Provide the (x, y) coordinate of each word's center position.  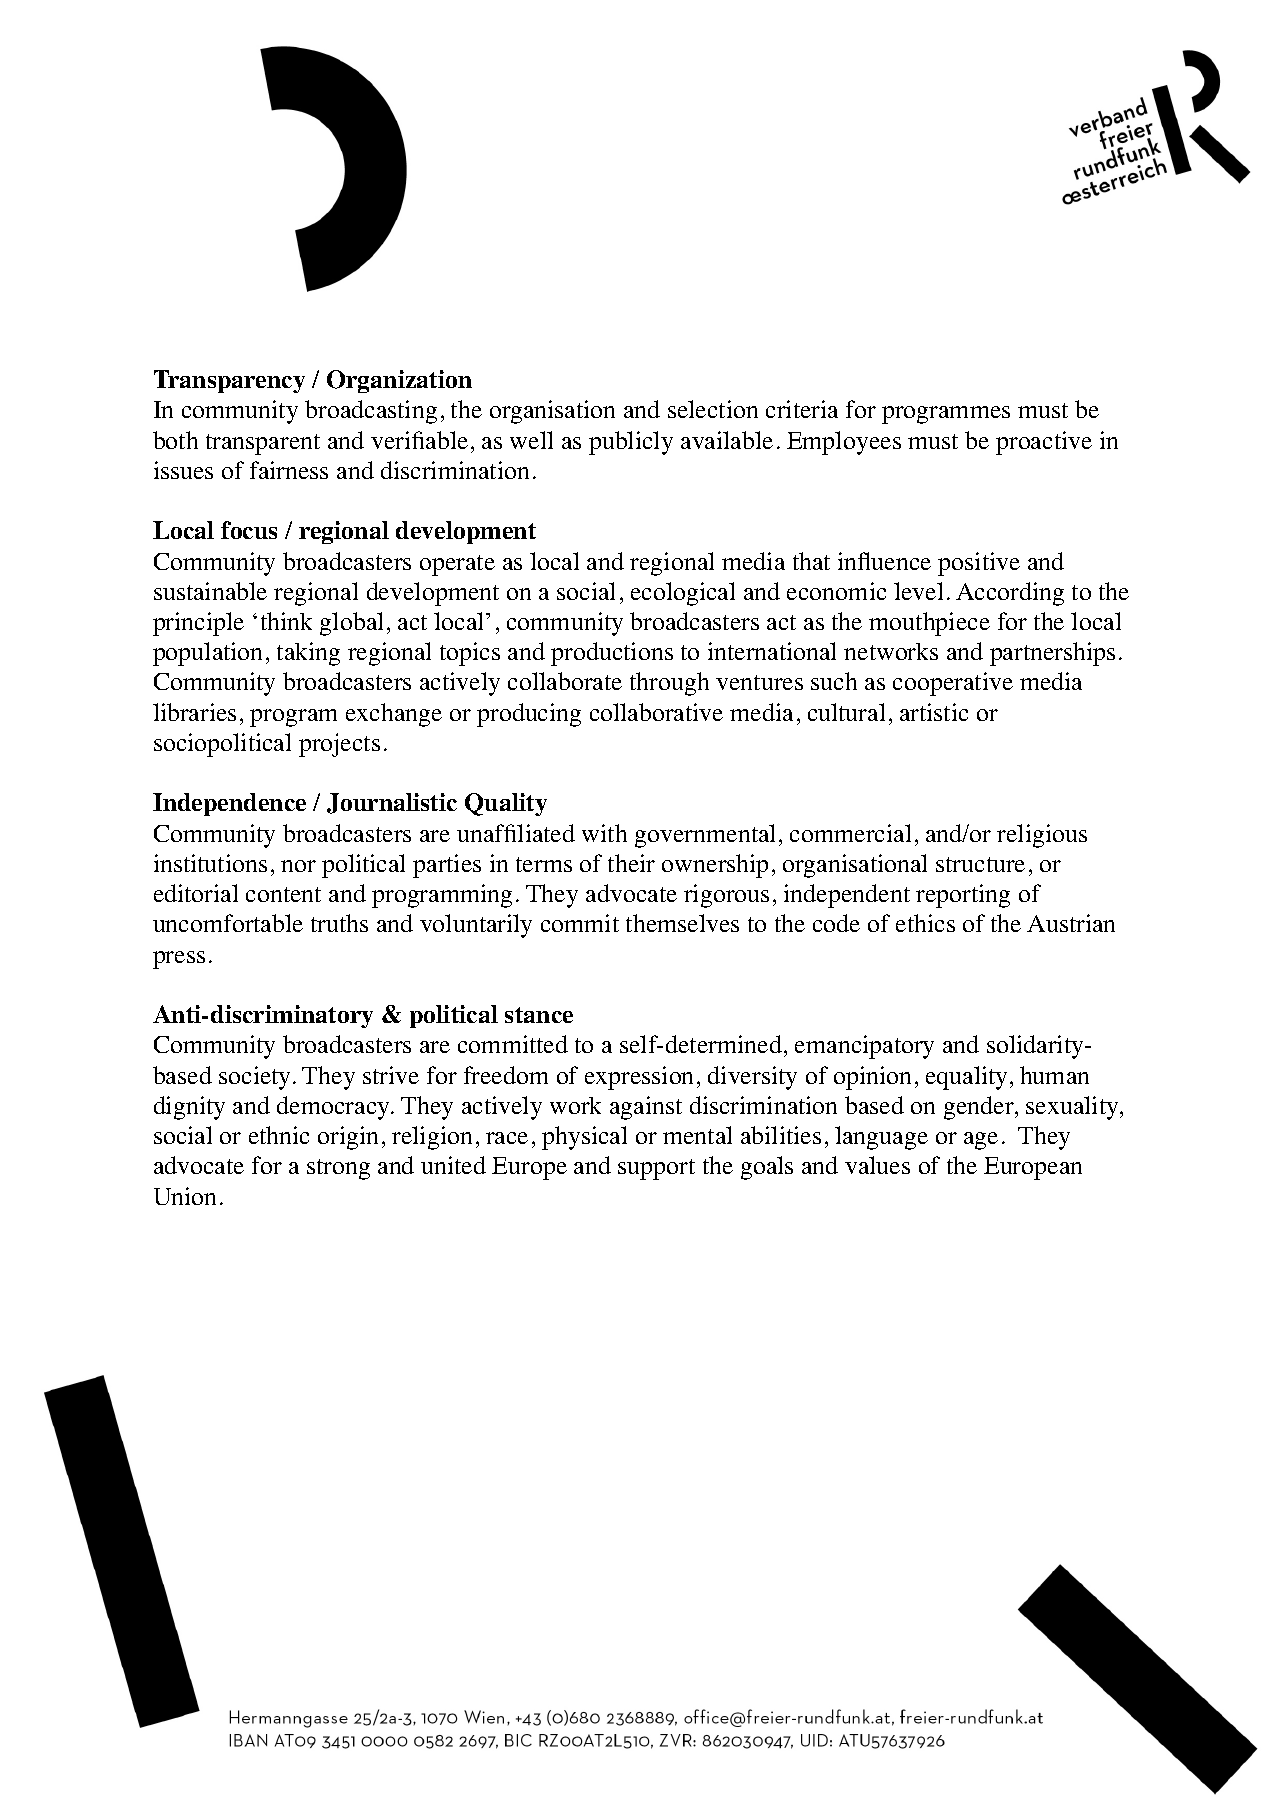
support (656, 1169)
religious (1042, 836)
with (604, 833)
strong (338, 1169)
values (877, 1165)
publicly (631, 443)
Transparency (229, 381)
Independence (229, 804)
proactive (1044, 443)
